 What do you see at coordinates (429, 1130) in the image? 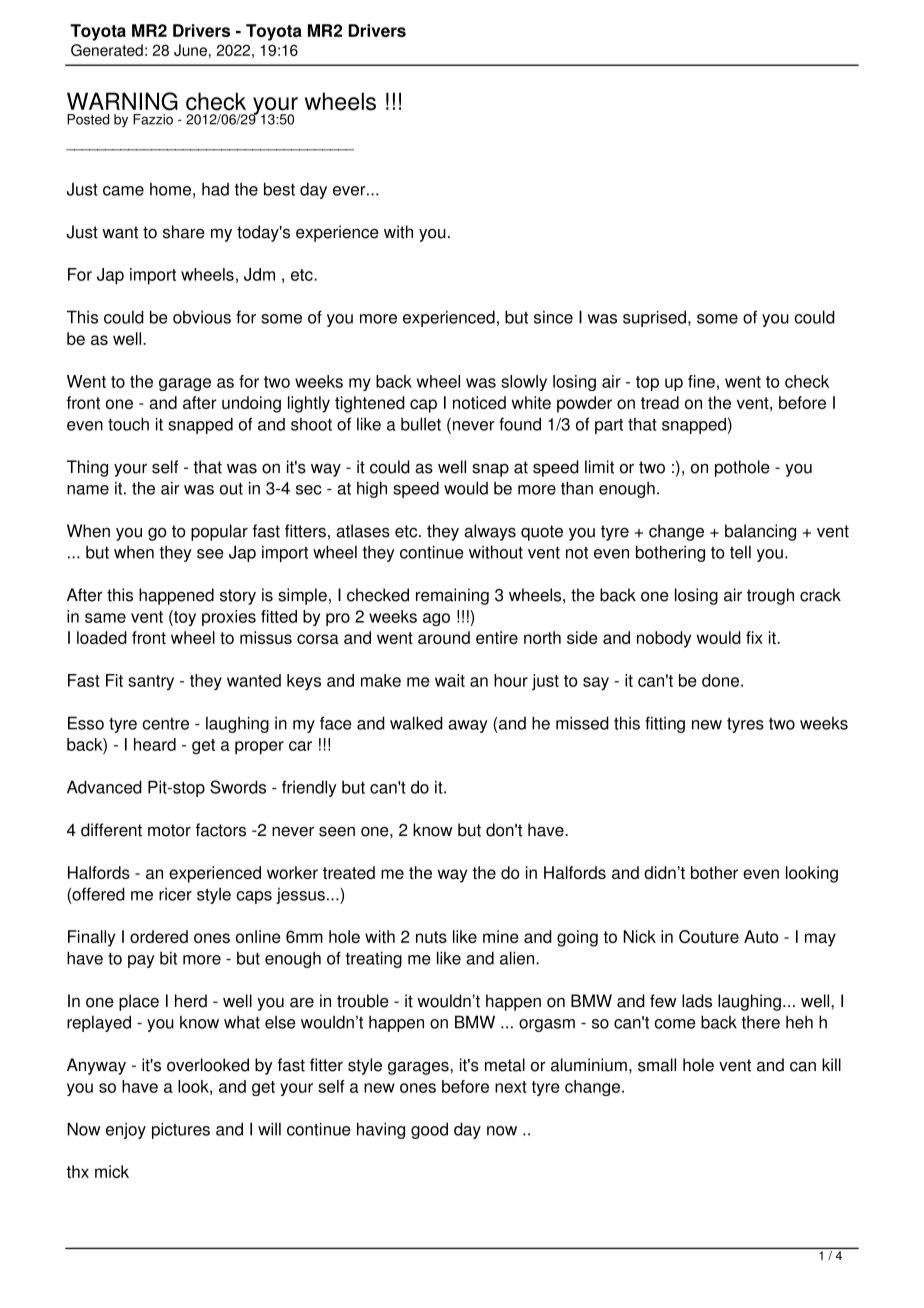
I see `good` at bounding box center [429, 1130].
